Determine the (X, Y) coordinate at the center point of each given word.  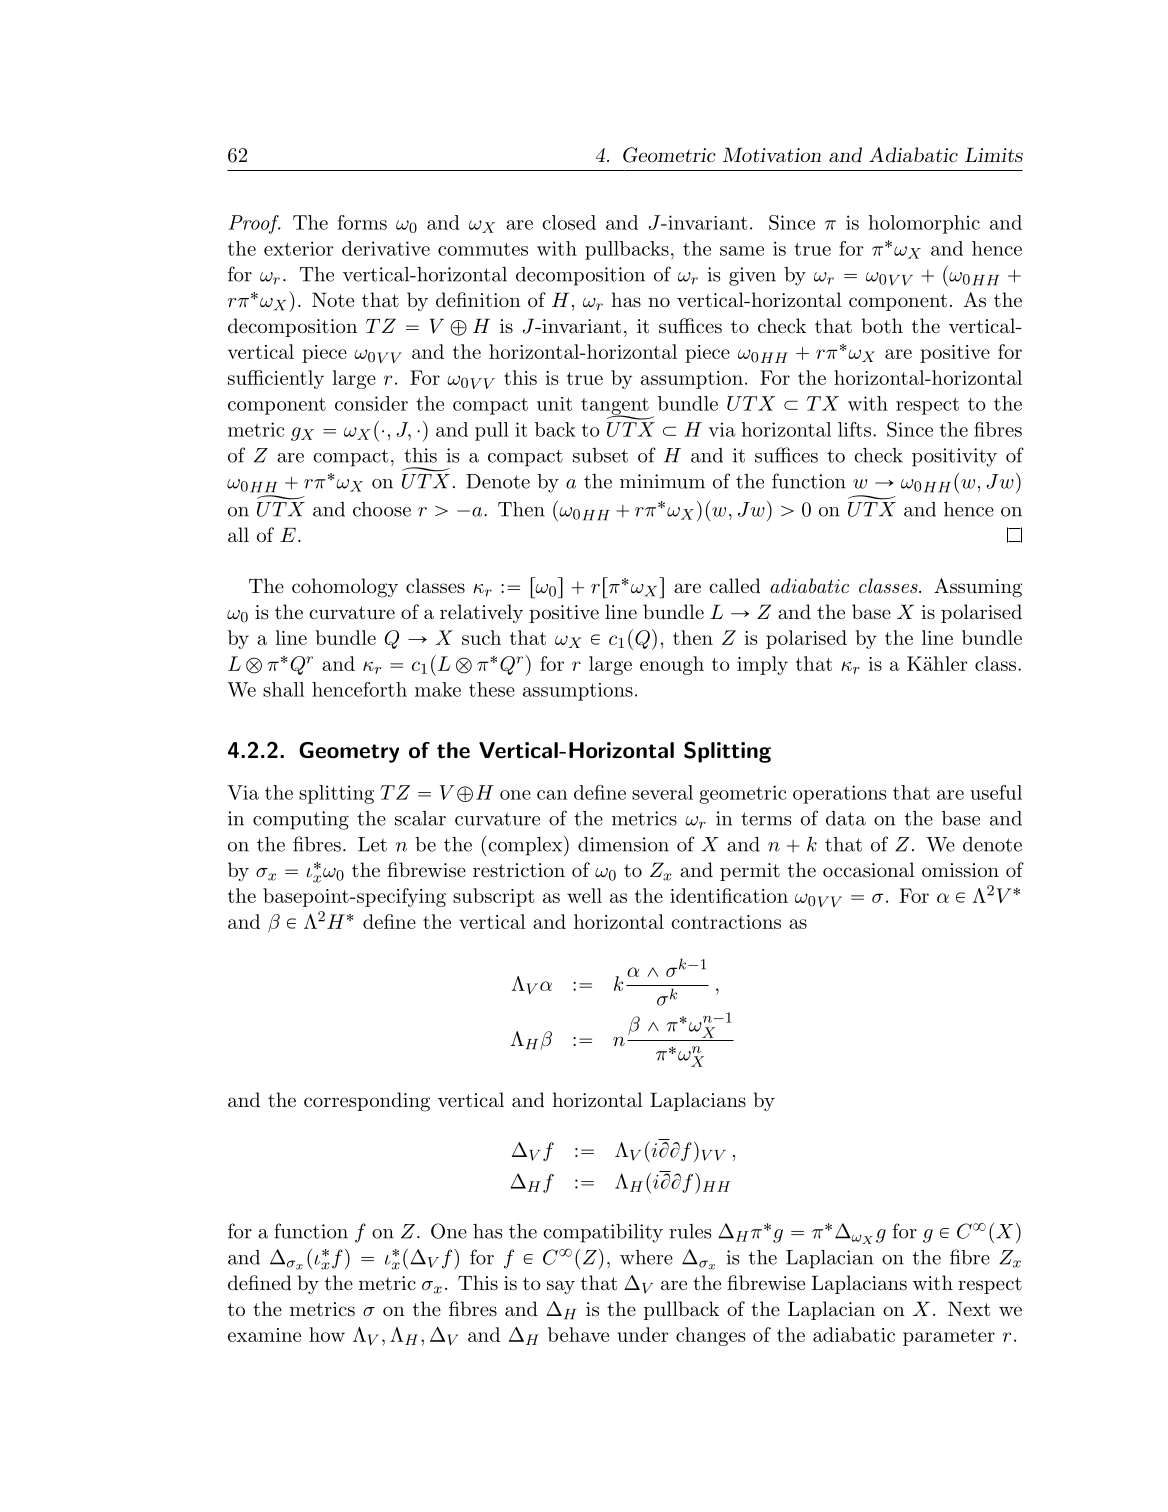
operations (839, 794)
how (327, 1334)
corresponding (367, 1102)
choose (382, 509)
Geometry (349, 752)
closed (569, 222)
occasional (869, 870)
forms (362, 222)
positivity (954, 457)
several (662, 792)
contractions (726, 922)
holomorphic (924, 224)
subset (600, 455)
